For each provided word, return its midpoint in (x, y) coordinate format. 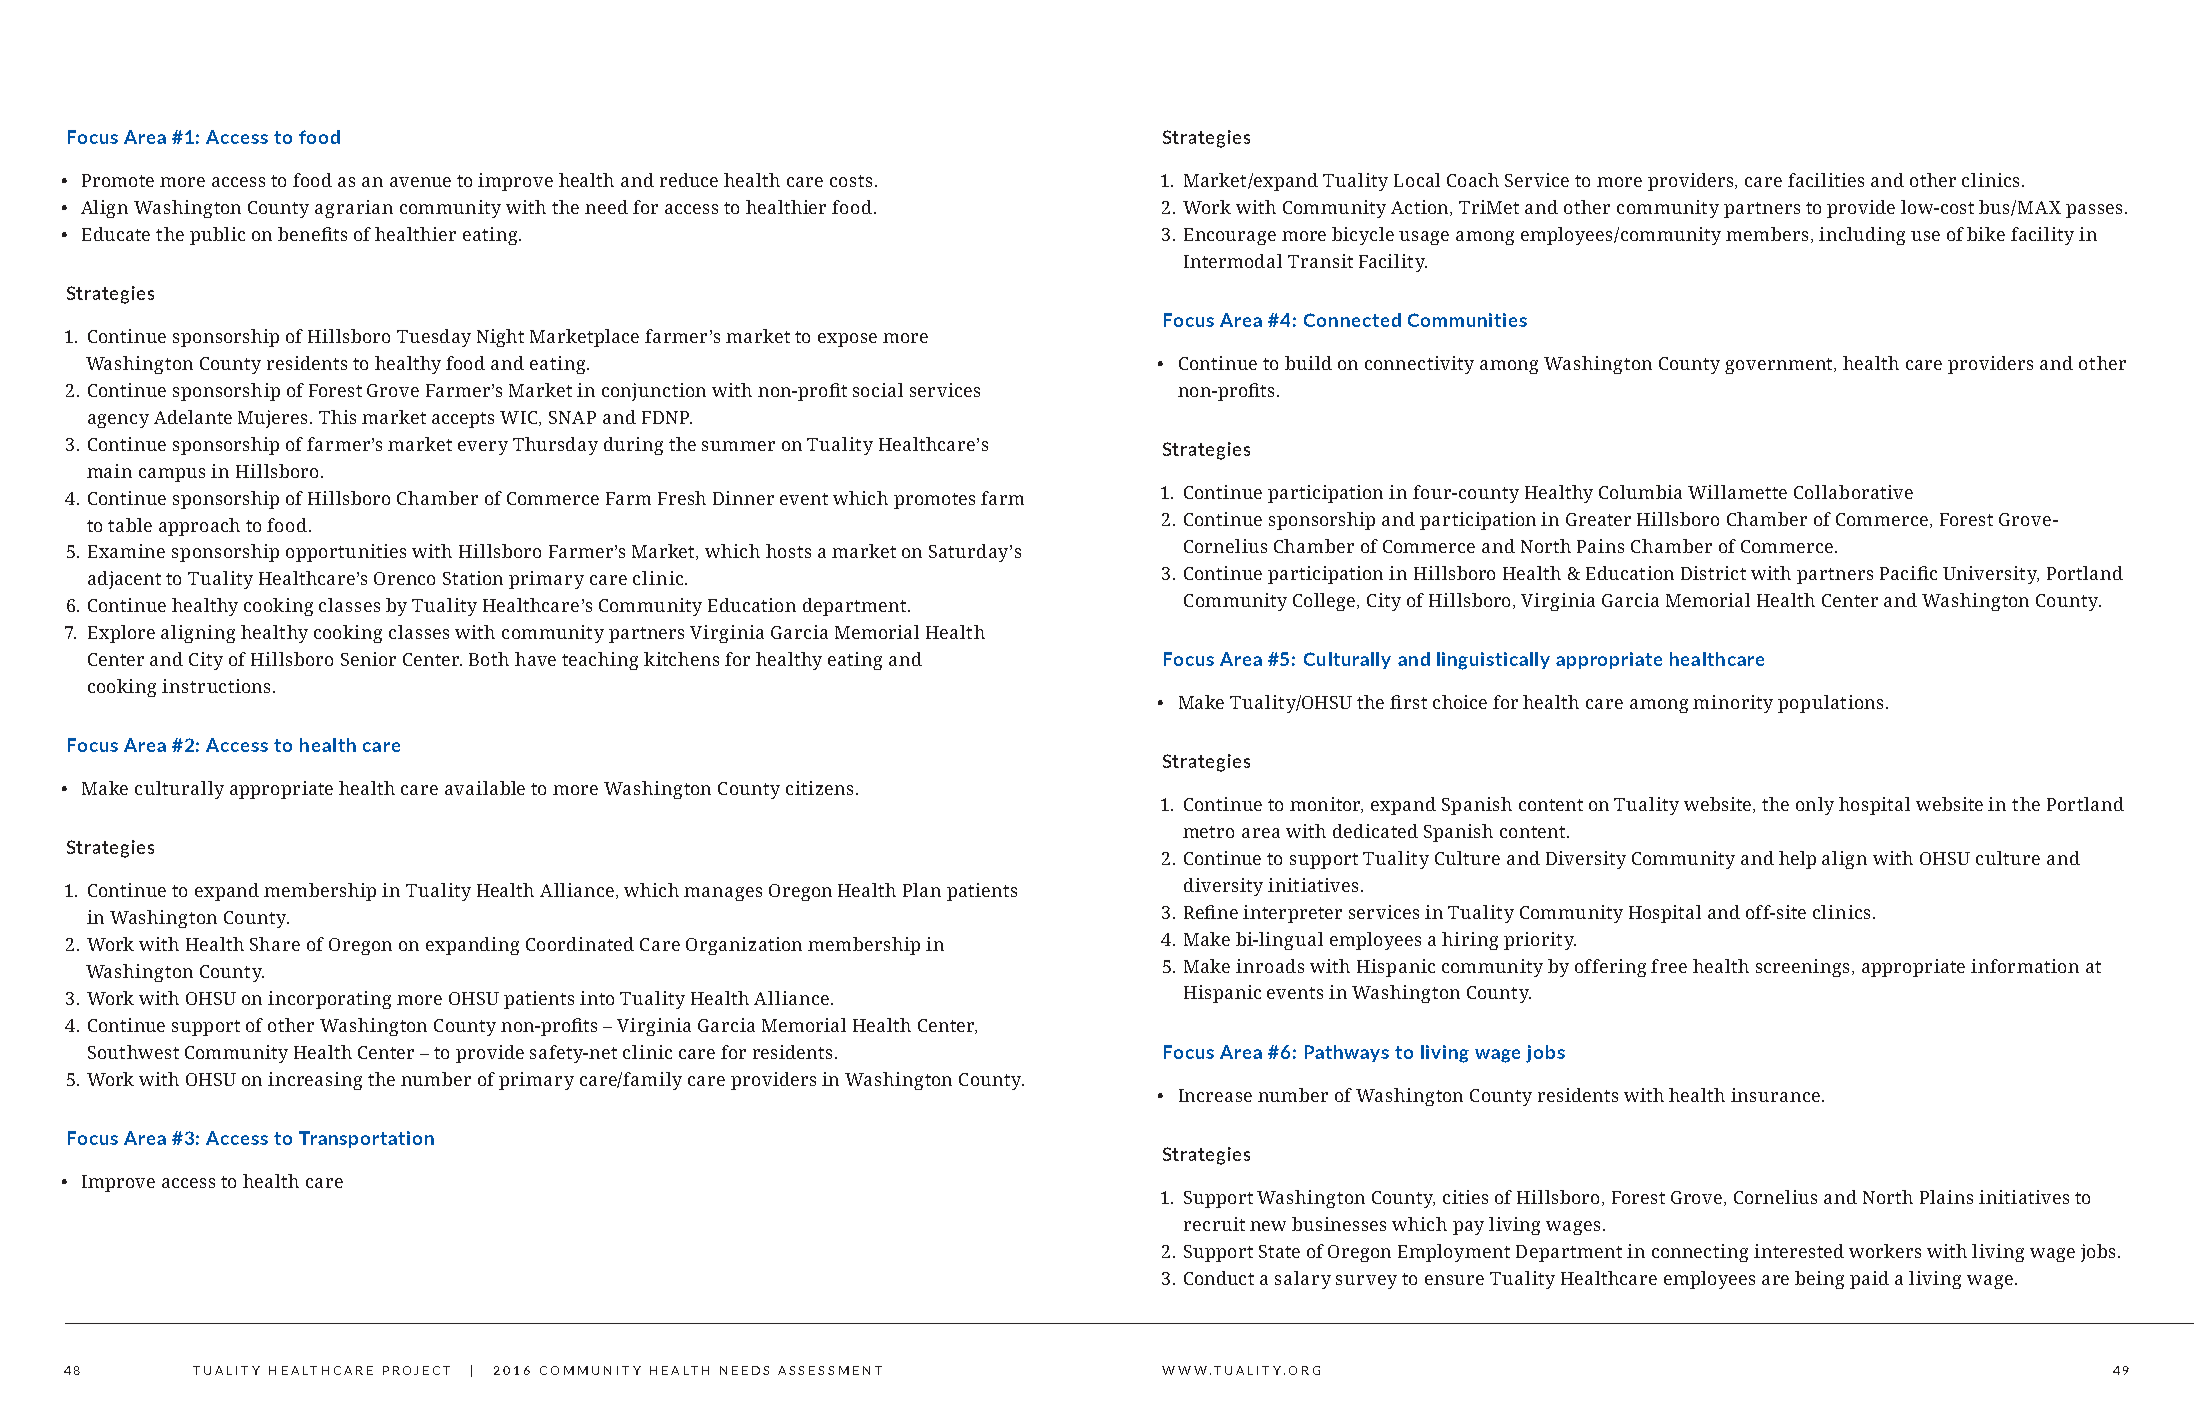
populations (1830, 704)
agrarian (354, 209)
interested (1799, 1251)
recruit (1214, 1224)
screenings (1804, 968)
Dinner (743, 498)
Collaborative (1853, 492)
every (483, 448)
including (1862, 236)
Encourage (1230, 236)
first (1408, 702)
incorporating (329, 1000)
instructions (218, 686)
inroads (1270, 966)
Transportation (366, 1139)
